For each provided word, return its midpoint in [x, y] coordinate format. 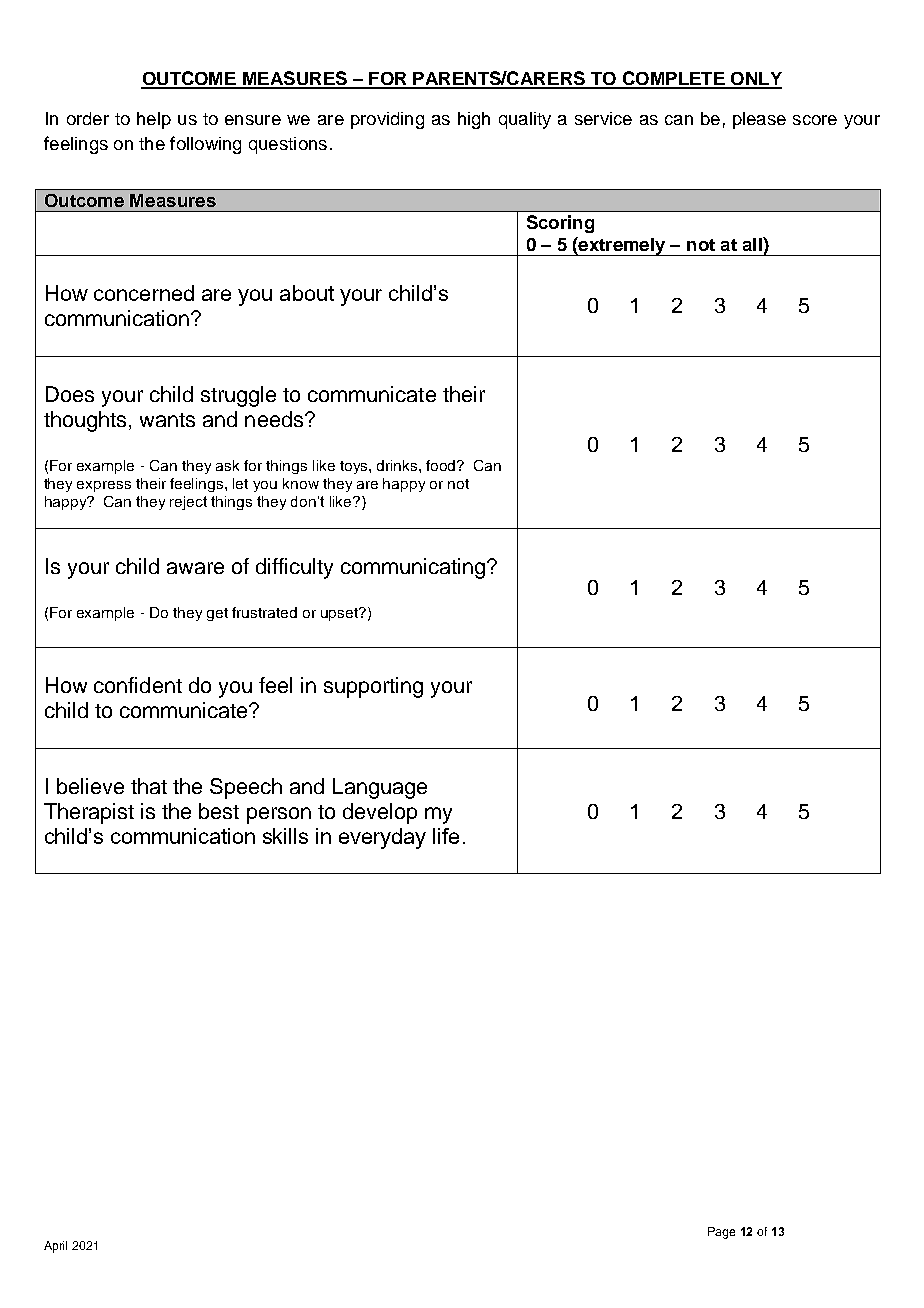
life [446, 836]
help [154, 120]
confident [138, 685]
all [753, 244]
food [442, 465]
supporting [373, 687]
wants [167, 420]
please [759, 120]
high [474, 120]
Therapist [89, 813]
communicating [413, 568]
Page [721, 1233]
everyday [382, 838]
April [55, 1247]
